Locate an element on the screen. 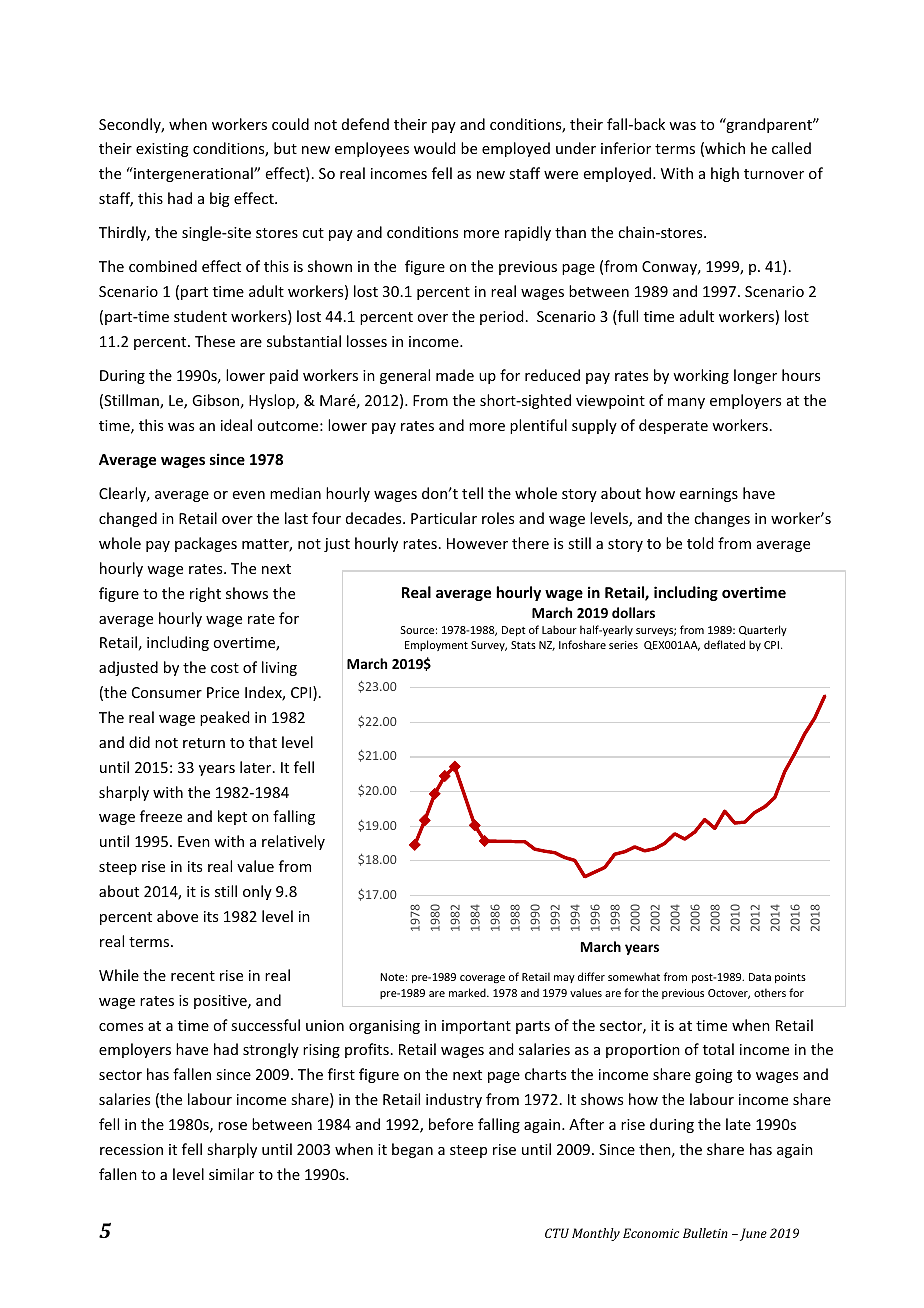 This screenshot has height=1308, width=924. relatively is located at coordinates (293, 842).
